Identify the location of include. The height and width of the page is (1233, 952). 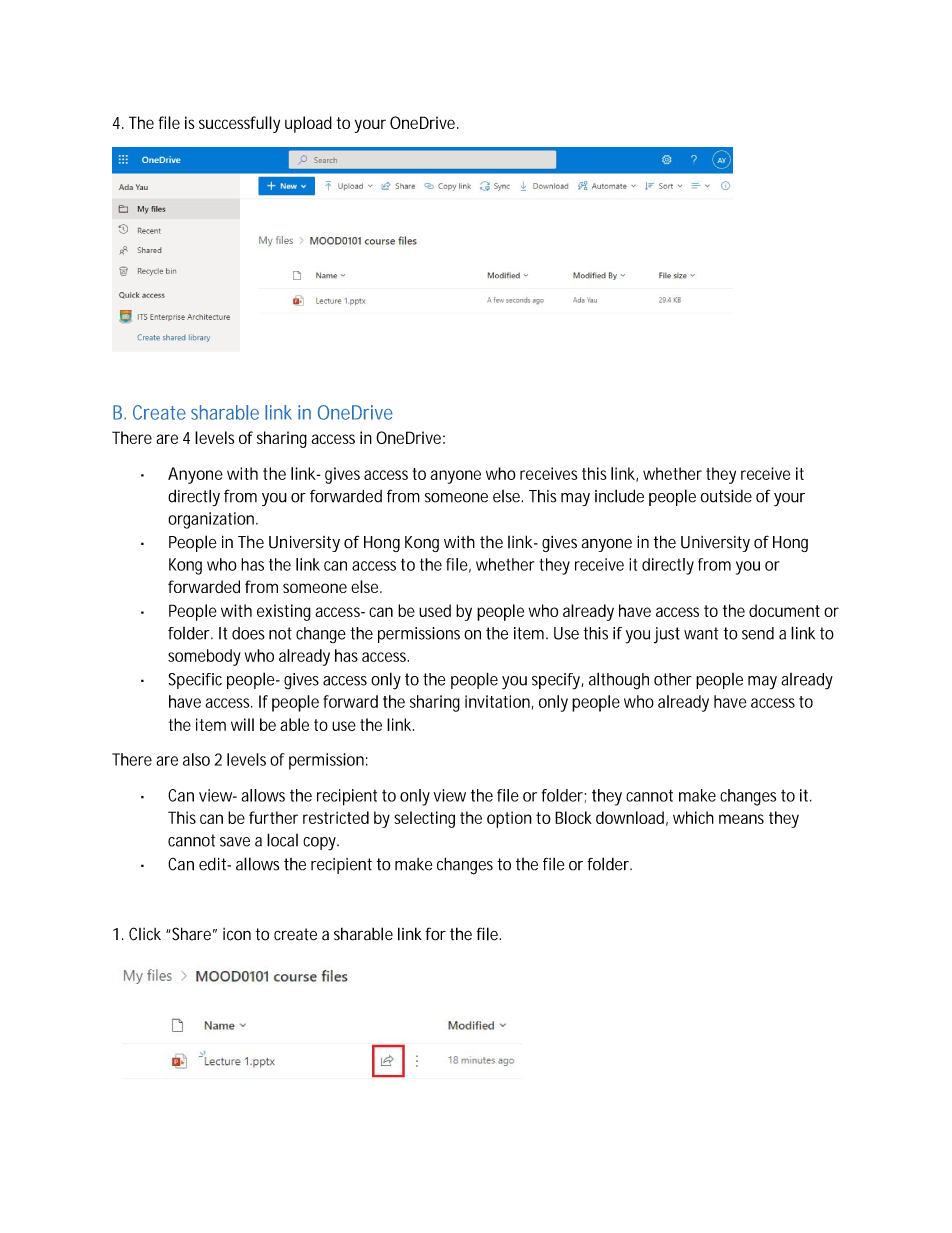
(619, 496).
